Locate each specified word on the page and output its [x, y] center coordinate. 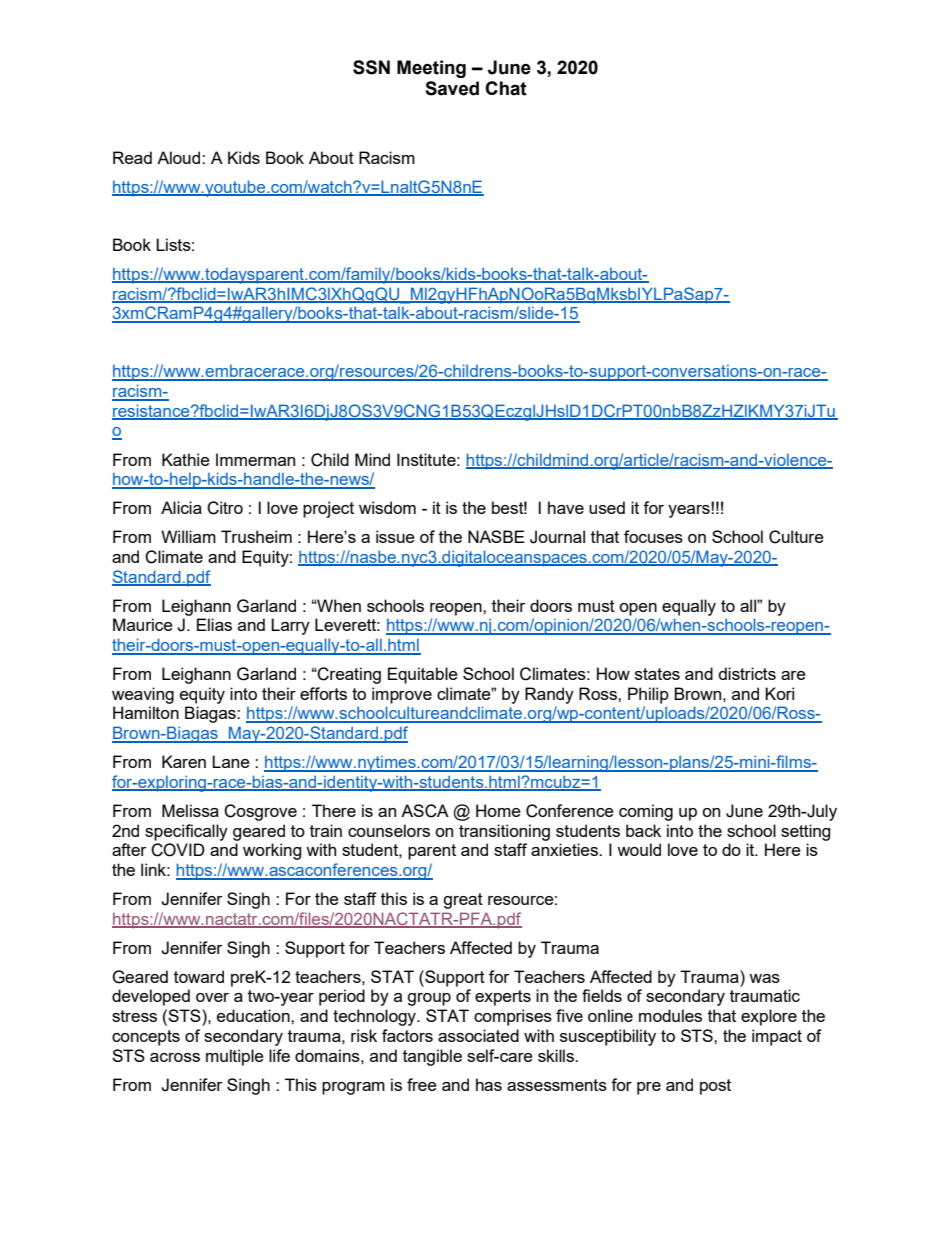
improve [402, 695]
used [607, 507]
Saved [452, 88]
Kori [779, 693]
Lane [231, 761]
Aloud [180, 157]
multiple [235, 1057]
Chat [506, 88]
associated [478, 1035]
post [715, 1087]
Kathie [186, 459]
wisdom [387, 507]
